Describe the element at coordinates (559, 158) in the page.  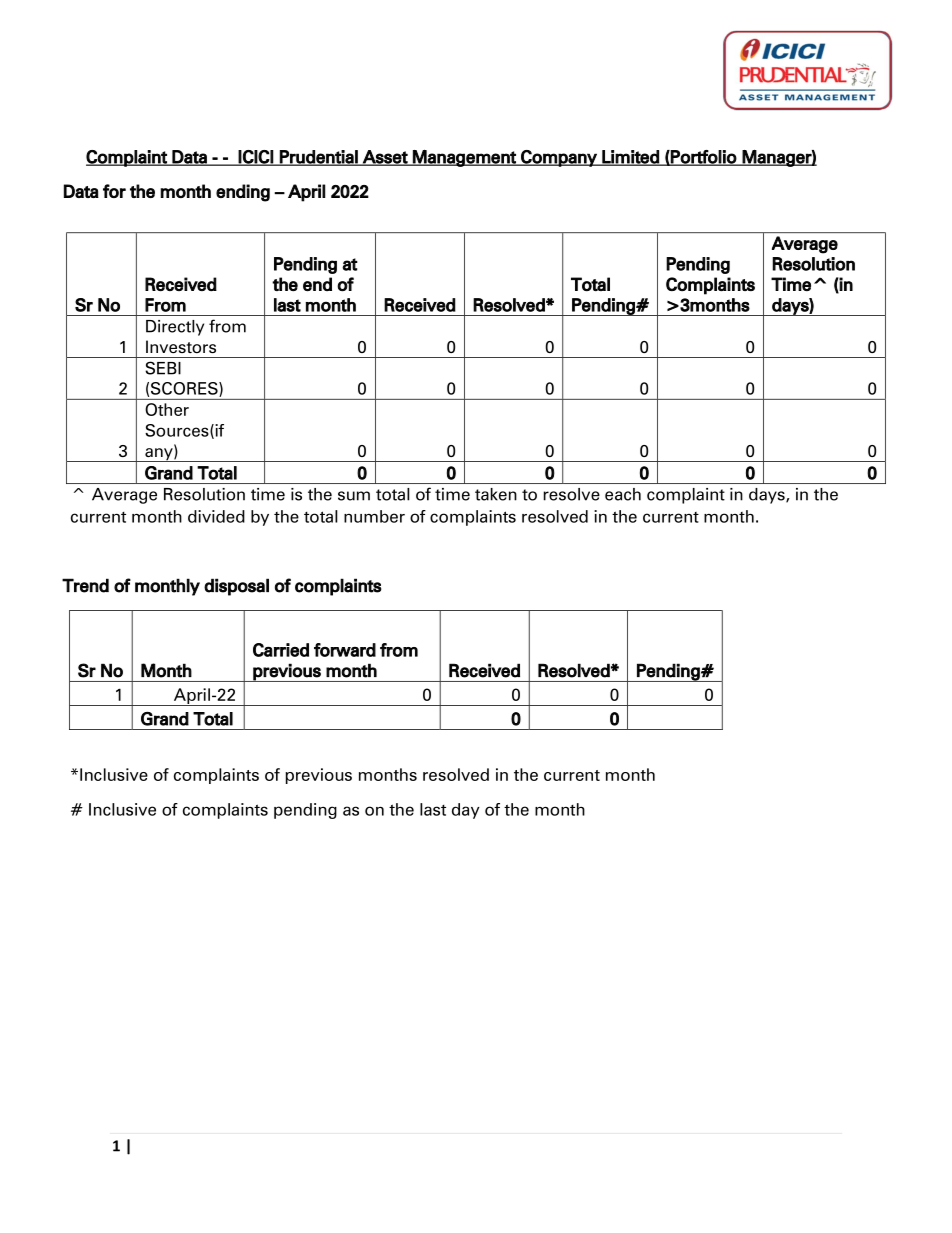
I see `Company` at that location.
